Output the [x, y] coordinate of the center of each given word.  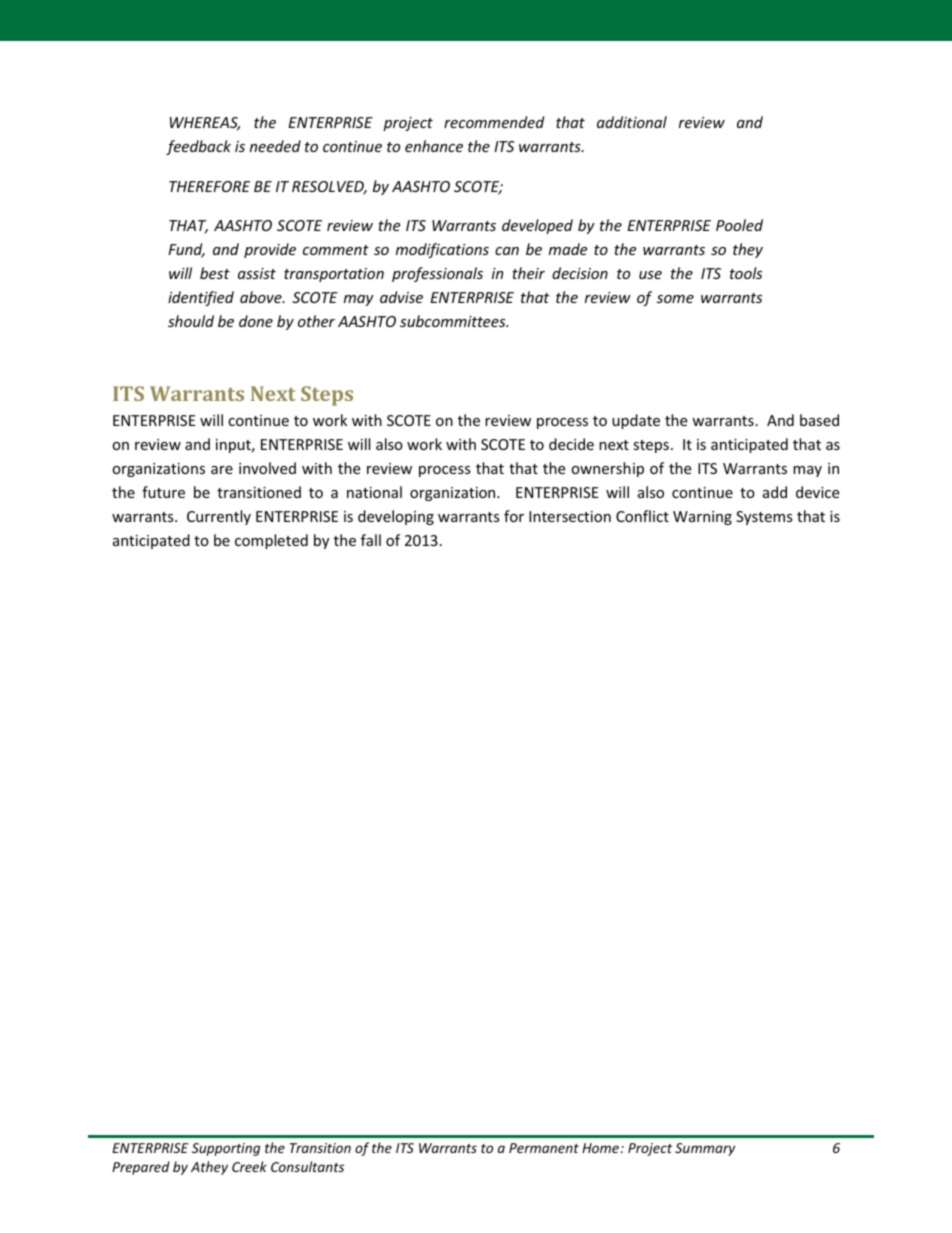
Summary [705, 1149]
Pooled [739, 225]
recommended [494, 122]
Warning [702, 518]
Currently [219, 517]
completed [271, 541]
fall [371, 540]
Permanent [544, 1148]
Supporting [226, 1149]
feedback [198, 147]
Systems [764, 518]
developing [396, 517]
